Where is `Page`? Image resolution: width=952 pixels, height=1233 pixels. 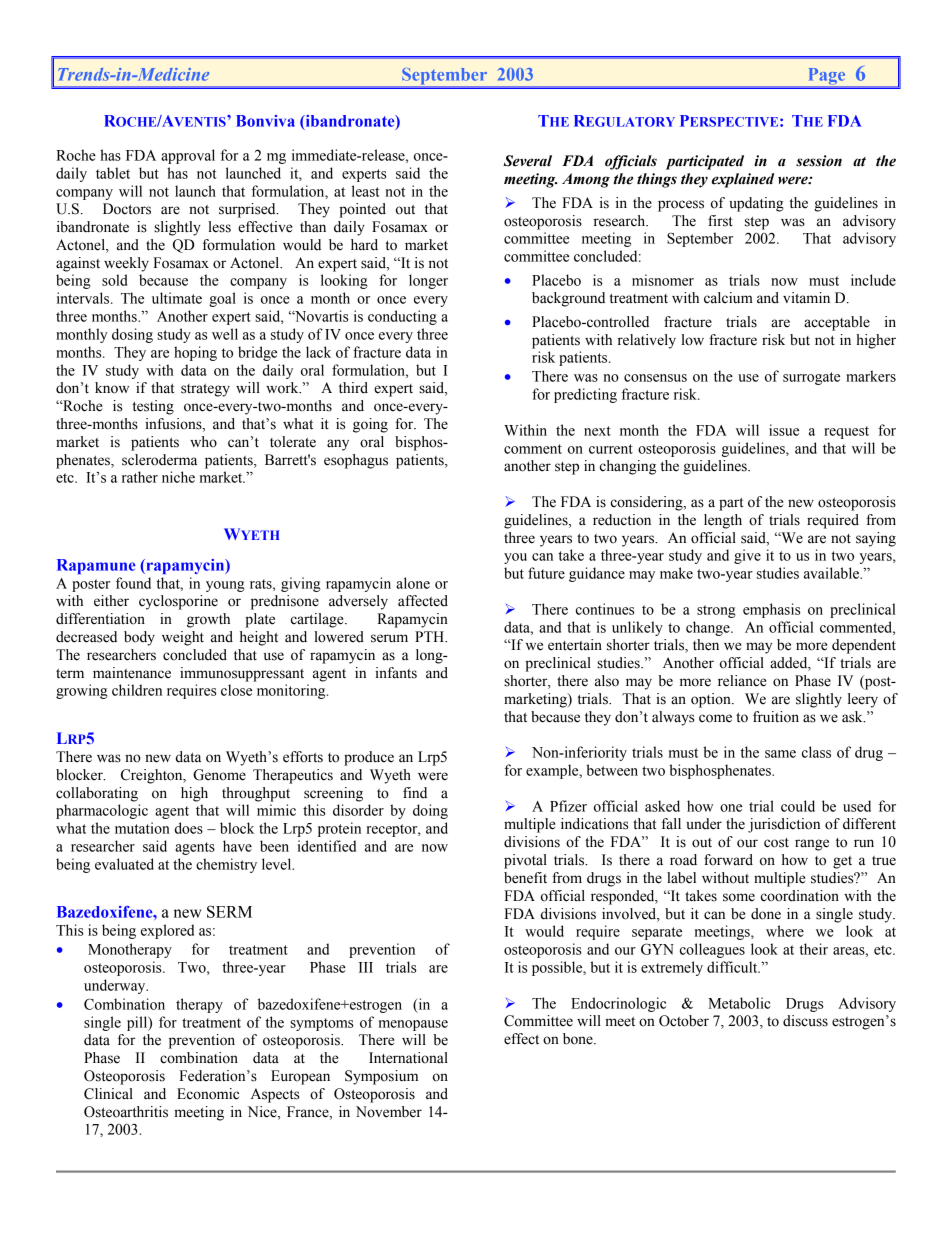 Page is located at coordinates (827, 76).
